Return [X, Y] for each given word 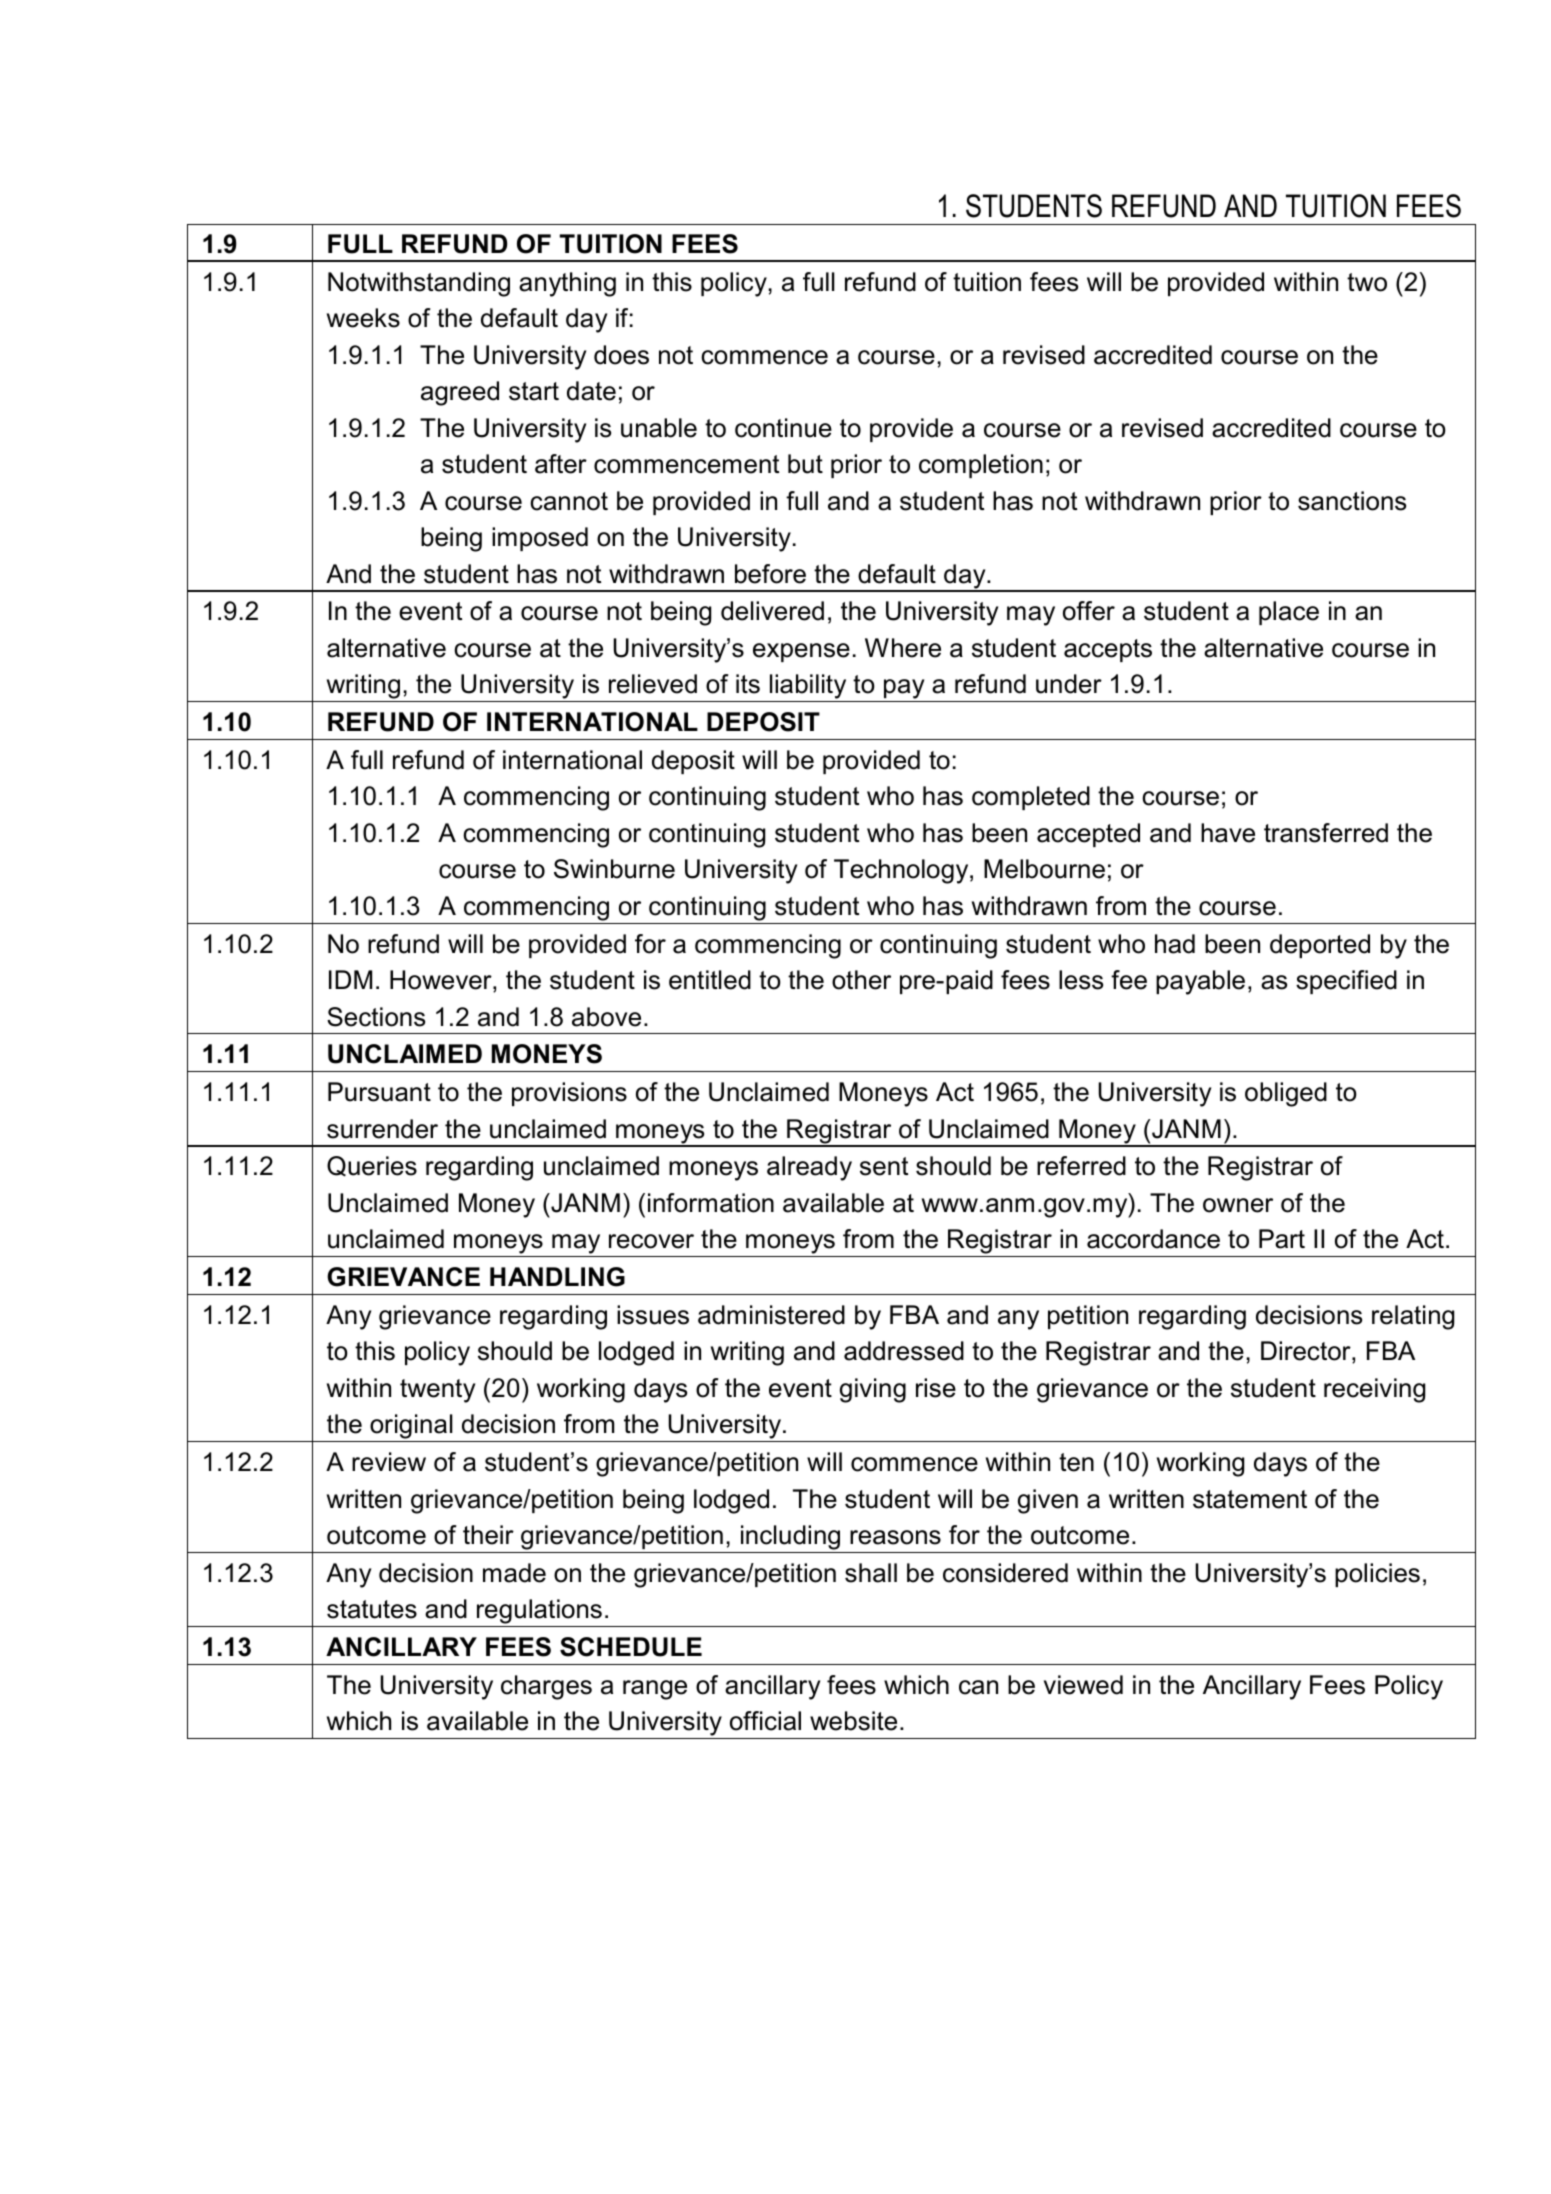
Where [903, 648]
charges [546, 1687]
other [861, 980]
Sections [376, 1017]
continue [783, 428]
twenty [437, 1391]
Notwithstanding [419, 284]
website [853, 1721]
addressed [904, 1351]
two [1367, 282]
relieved [653, 684]
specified [1346, 982]
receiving [1374, 1390]
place [1289, 613]
